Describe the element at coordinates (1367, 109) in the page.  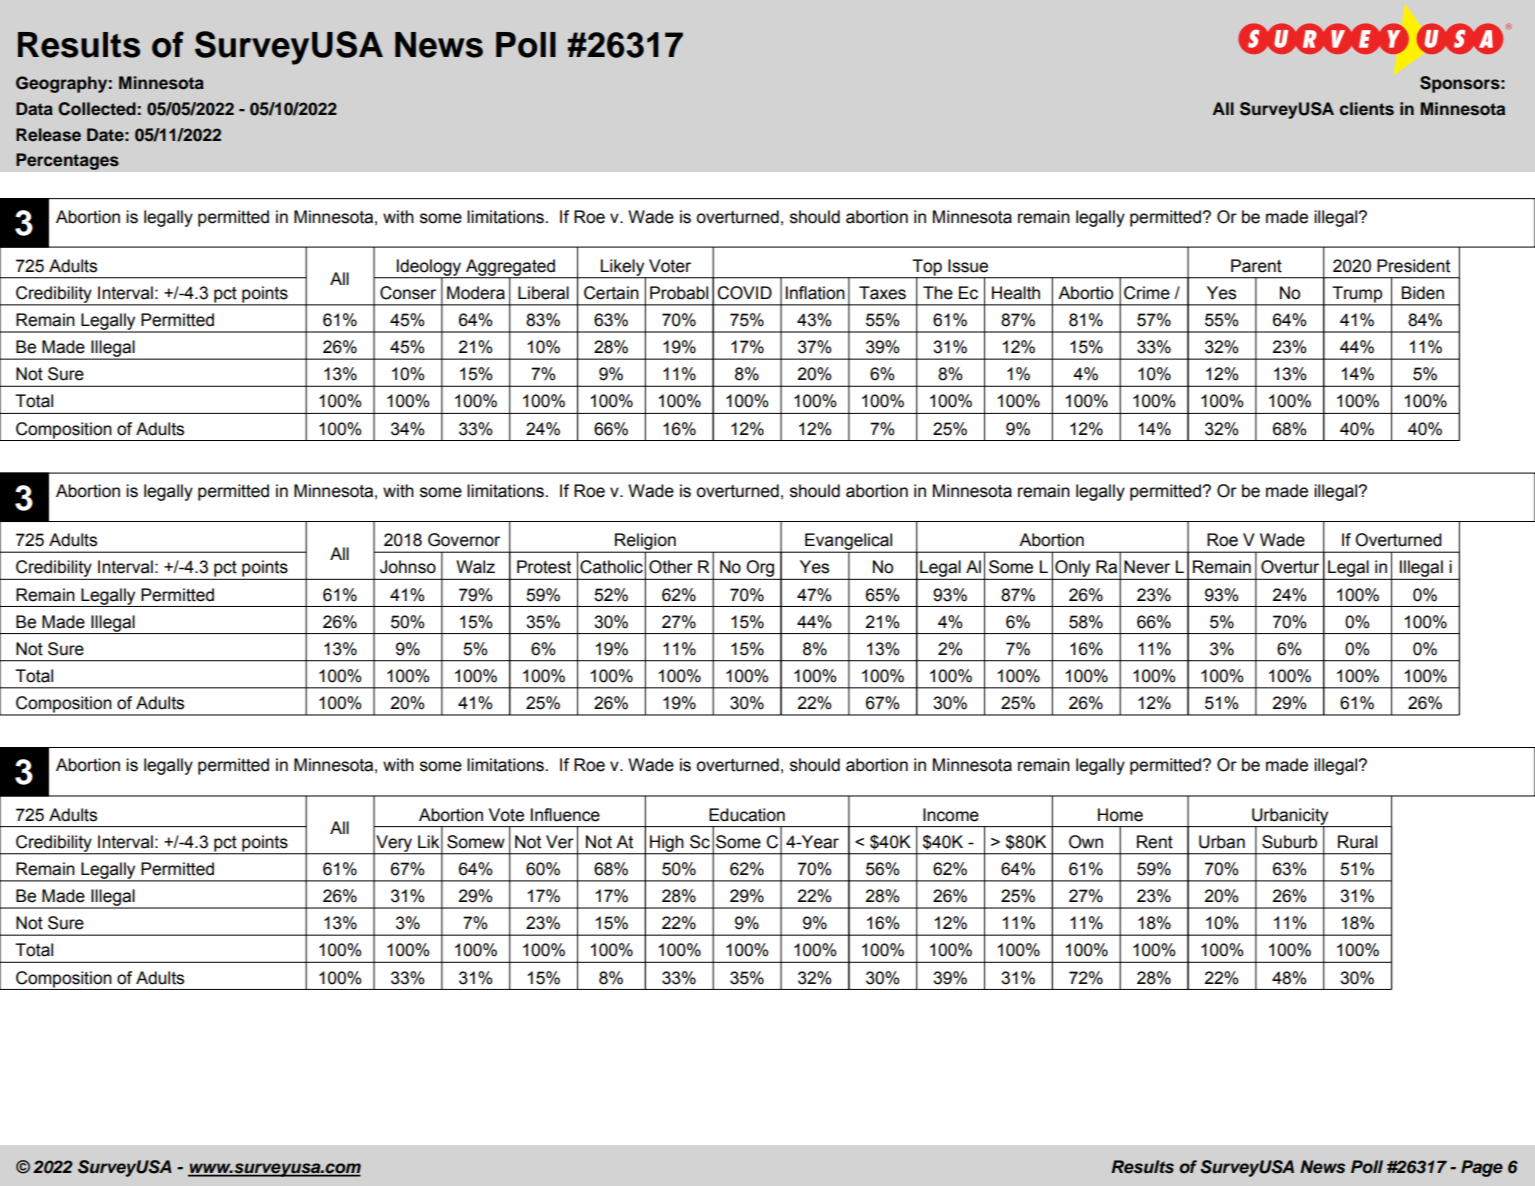
I see `clients` at that location.
